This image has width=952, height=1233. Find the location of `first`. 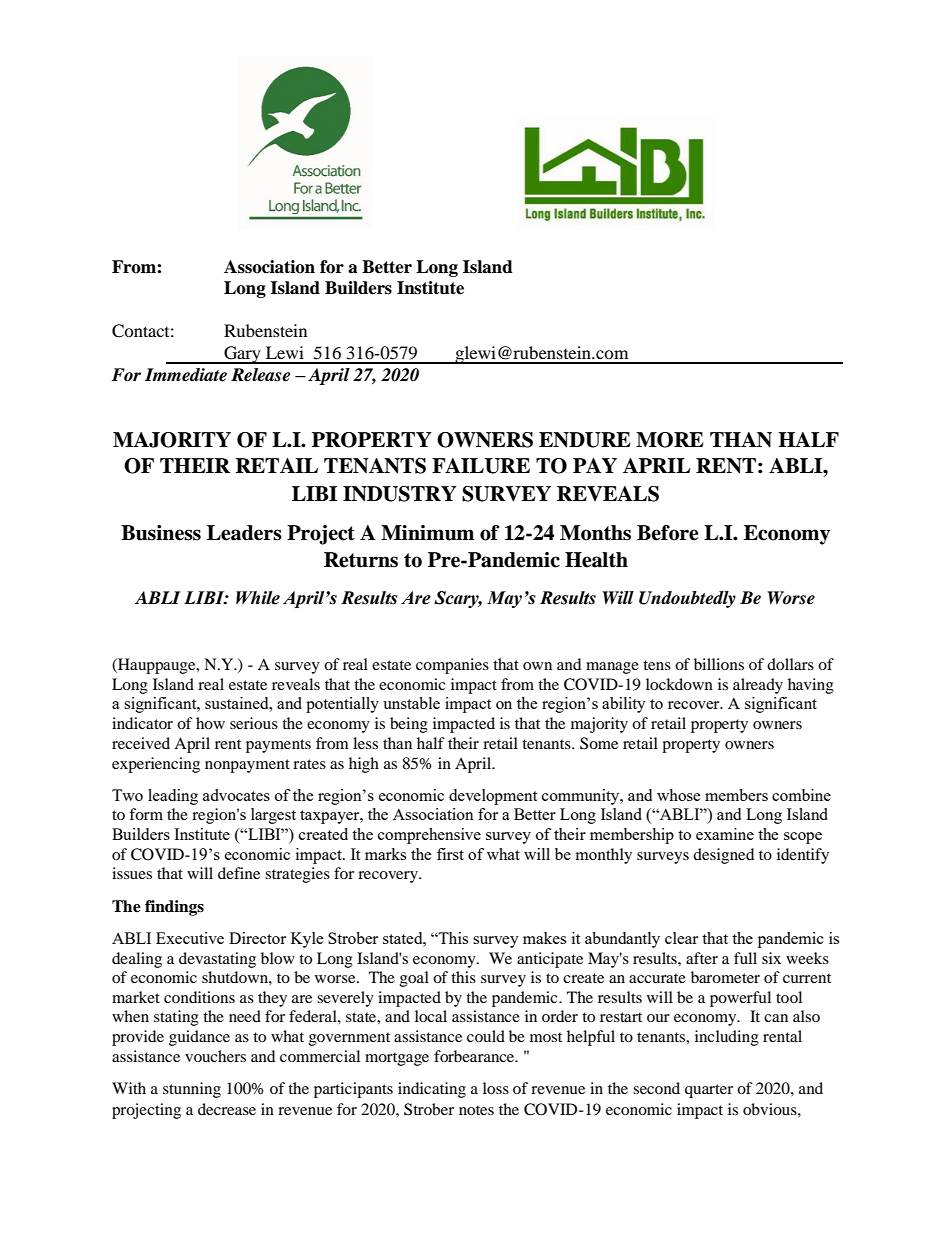

first is located at coordinates (450, 854).
